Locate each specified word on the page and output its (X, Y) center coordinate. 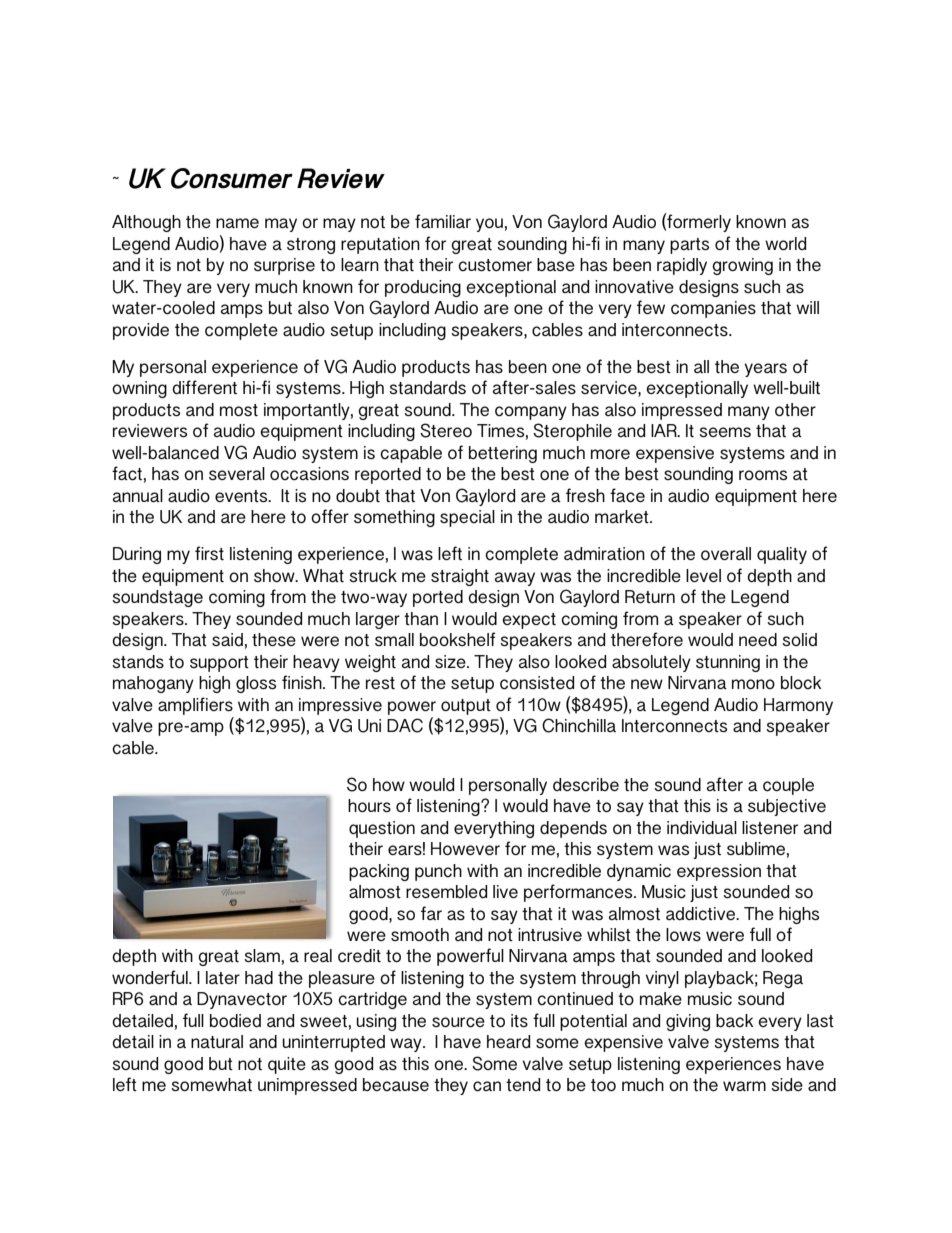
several (237, 473)
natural (217, 1041)
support (219, 664)
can (487, 1086)
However (465, 848)
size (451, 661)
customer (495, 265)
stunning (728, 663)
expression (719, 872)
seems (725, 432)
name (237, 223)
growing (742, 266)
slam (262, 955)
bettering (503, 454)
